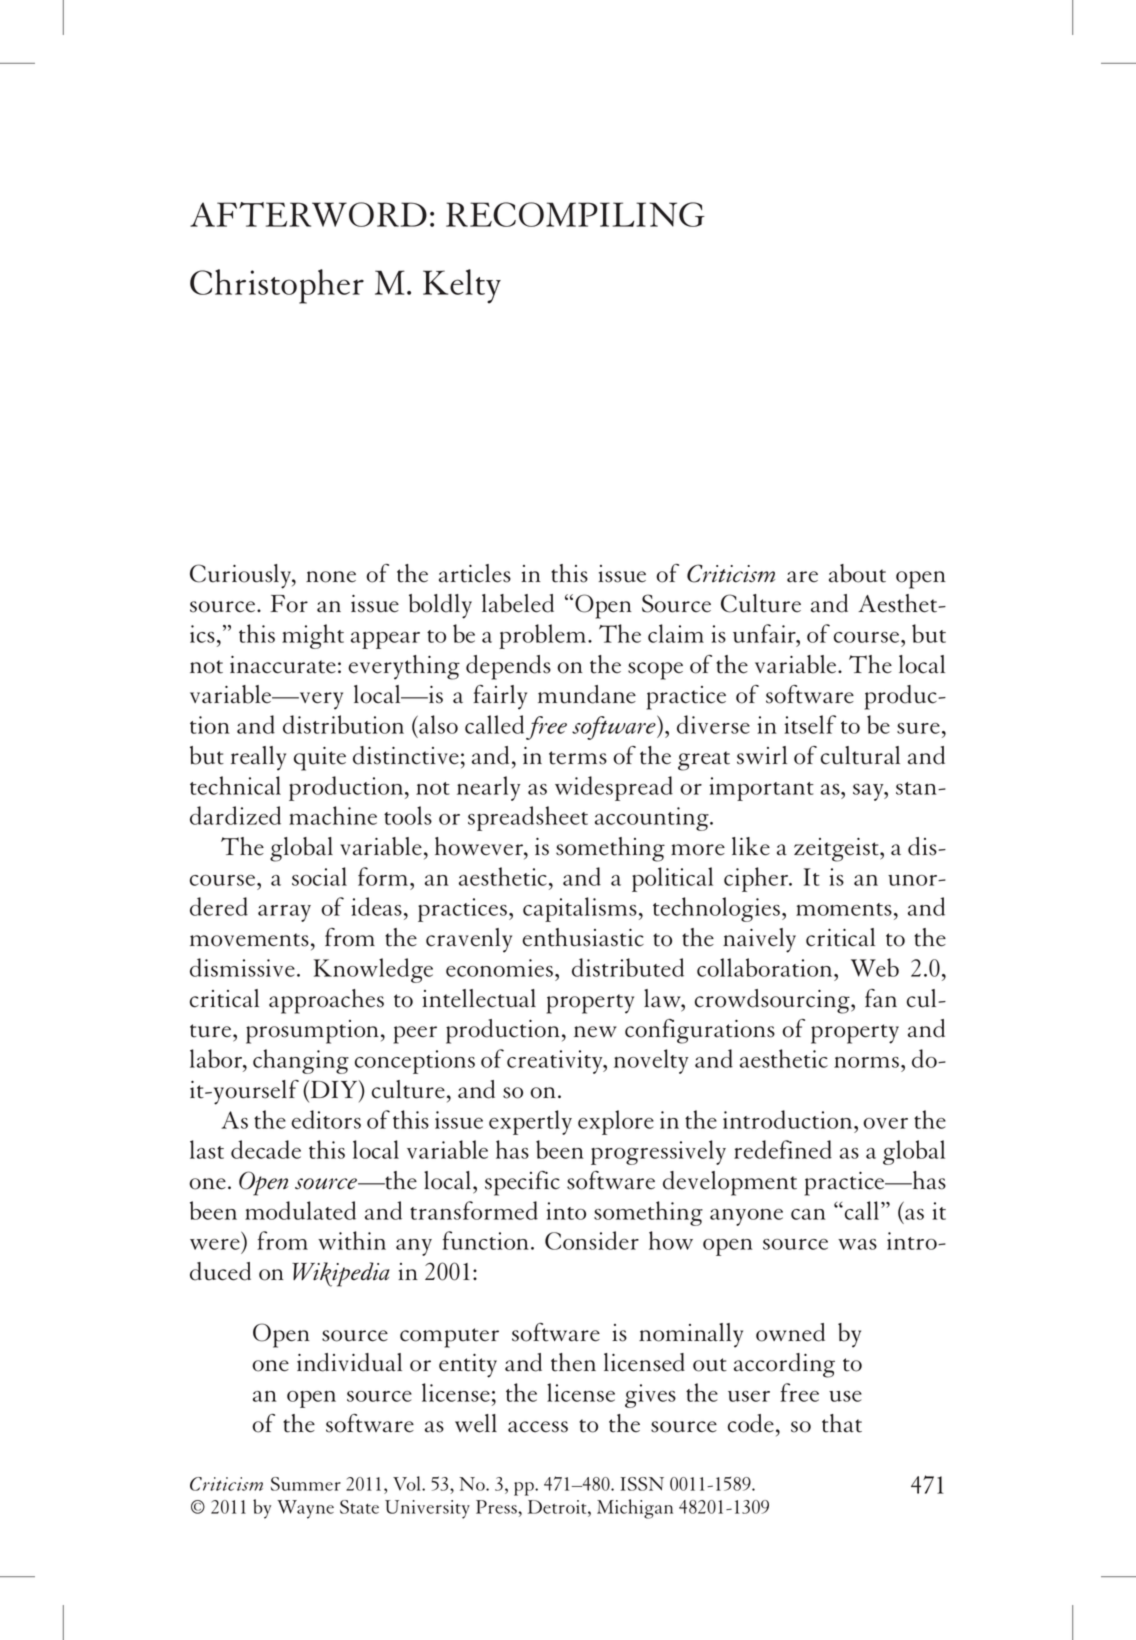 Image resolution: width=1136 pixels, height=1640 pixels. What do you see at coordinates (306, 1484) in the screenshot?
I see `Summer` at bounding box center [306, 1484].
